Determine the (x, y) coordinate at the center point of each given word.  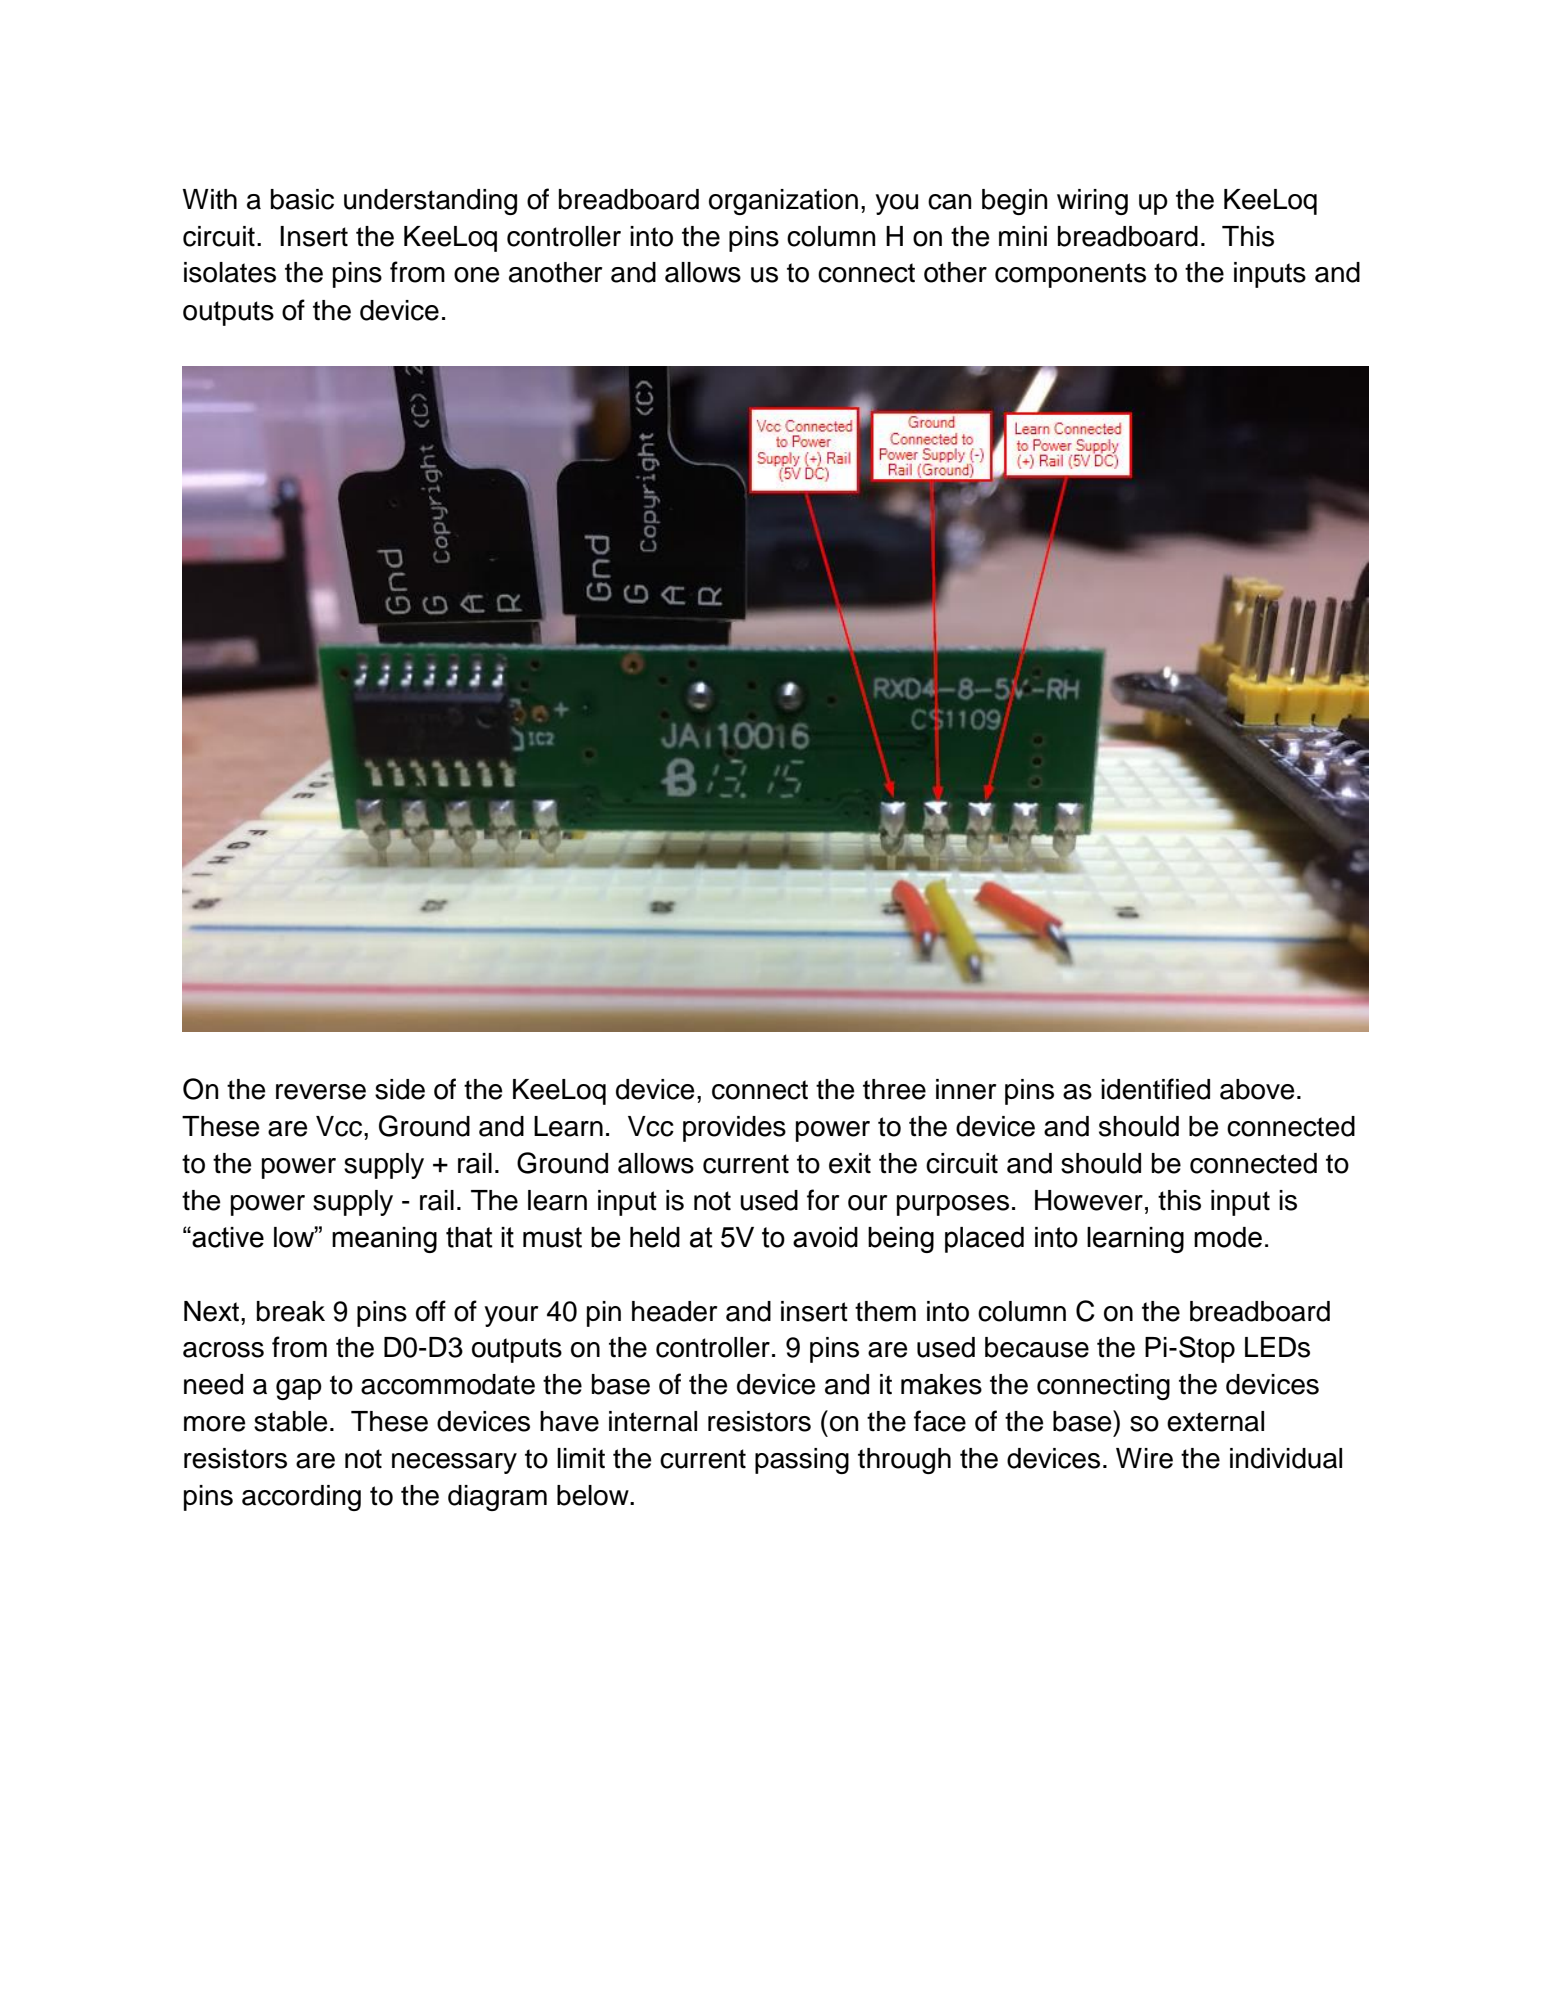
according (301, 1498)
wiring (1092, 202)
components (1070, 275)
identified (1155, 1089)
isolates (230, 272)
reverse (321, 1092)
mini (1023, 236)
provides (734, 1129)
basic (302, 199)
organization (783, 202)
